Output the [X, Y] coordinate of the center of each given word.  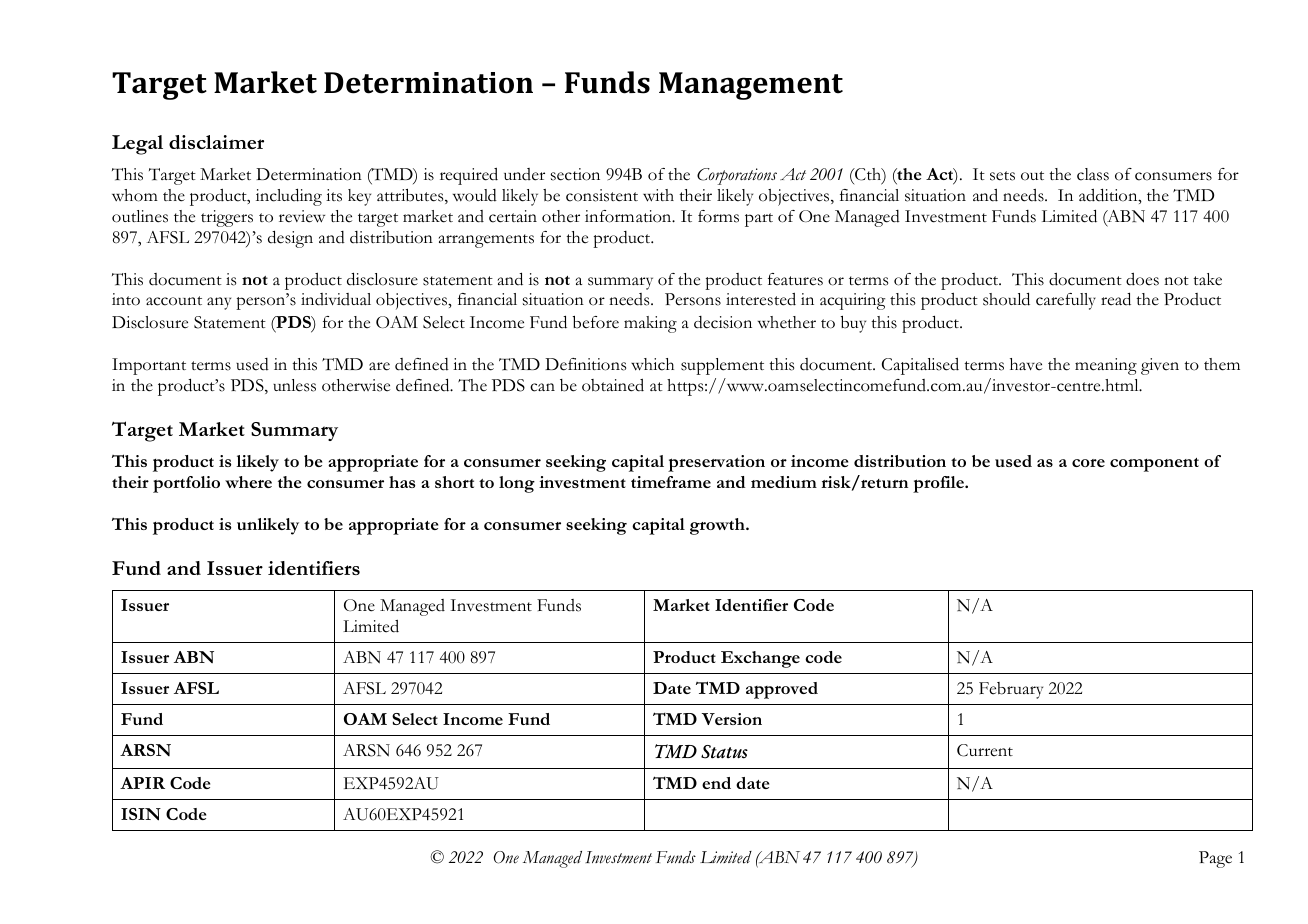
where [248, 482]
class [1093, 174]
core [1088, 463]
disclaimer [216, 142]
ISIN [141, 814]
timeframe [671, 482]
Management [751, 86]
